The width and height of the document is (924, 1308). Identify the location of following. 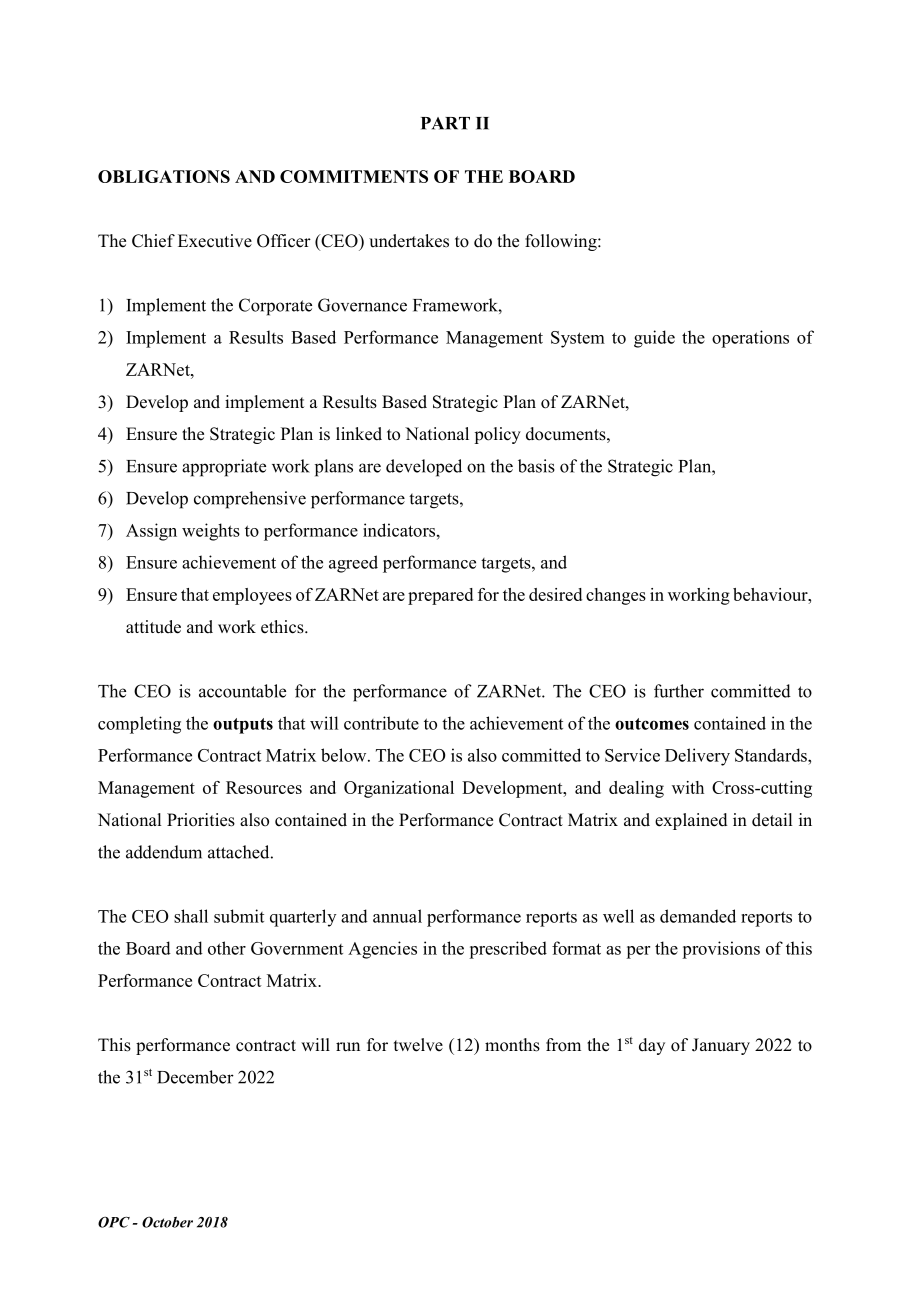
(562, 242).
